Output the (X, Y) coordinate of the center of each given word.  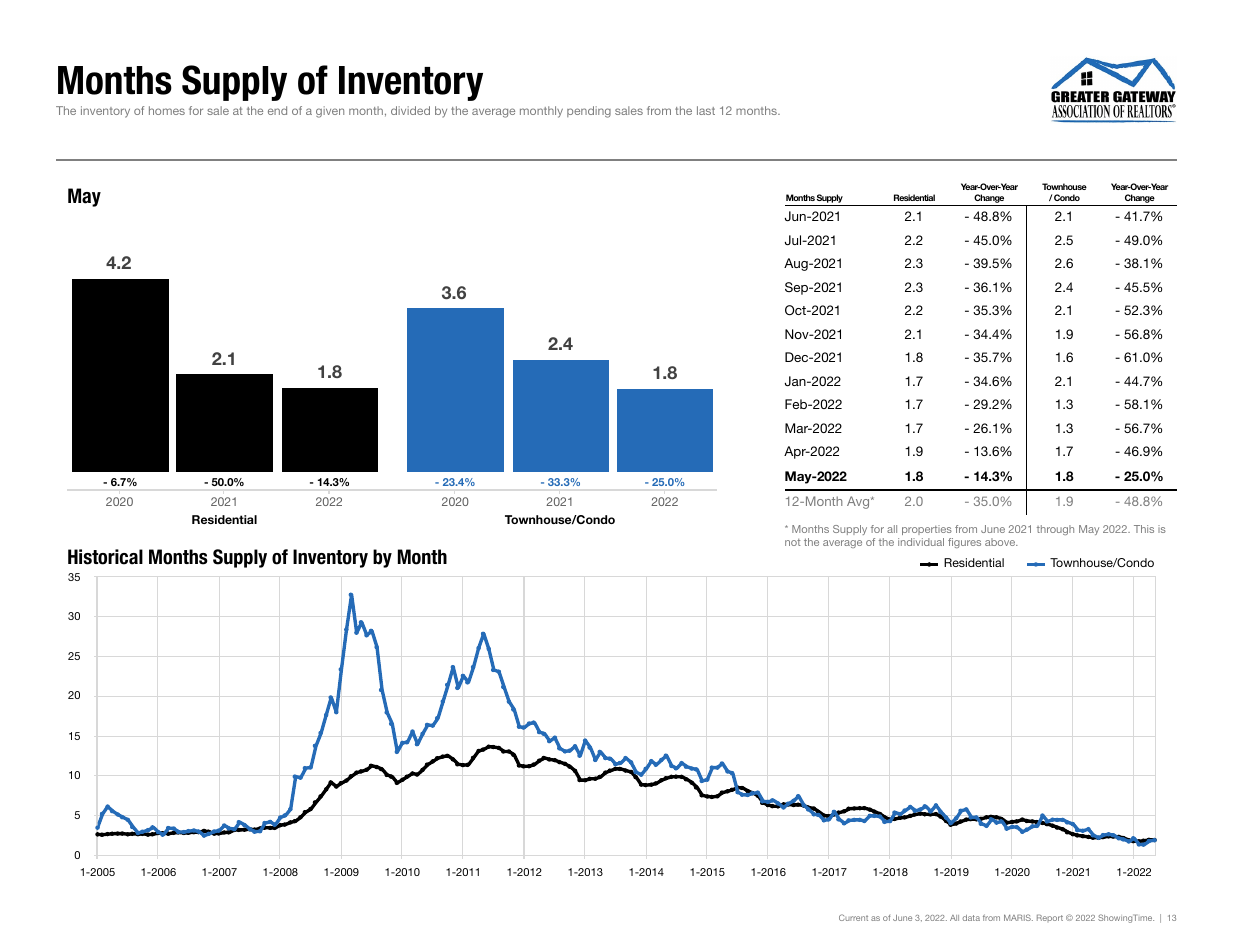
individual (921, 542)
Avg (859, 502)
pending (589, 112)
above (1001, 542)
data (971, 918)
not (793, 542)
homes (167, 110)
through (1055, 530)
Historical (105, 557)
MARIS (1018, 917)
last (706, 110)
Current (853, 917)
